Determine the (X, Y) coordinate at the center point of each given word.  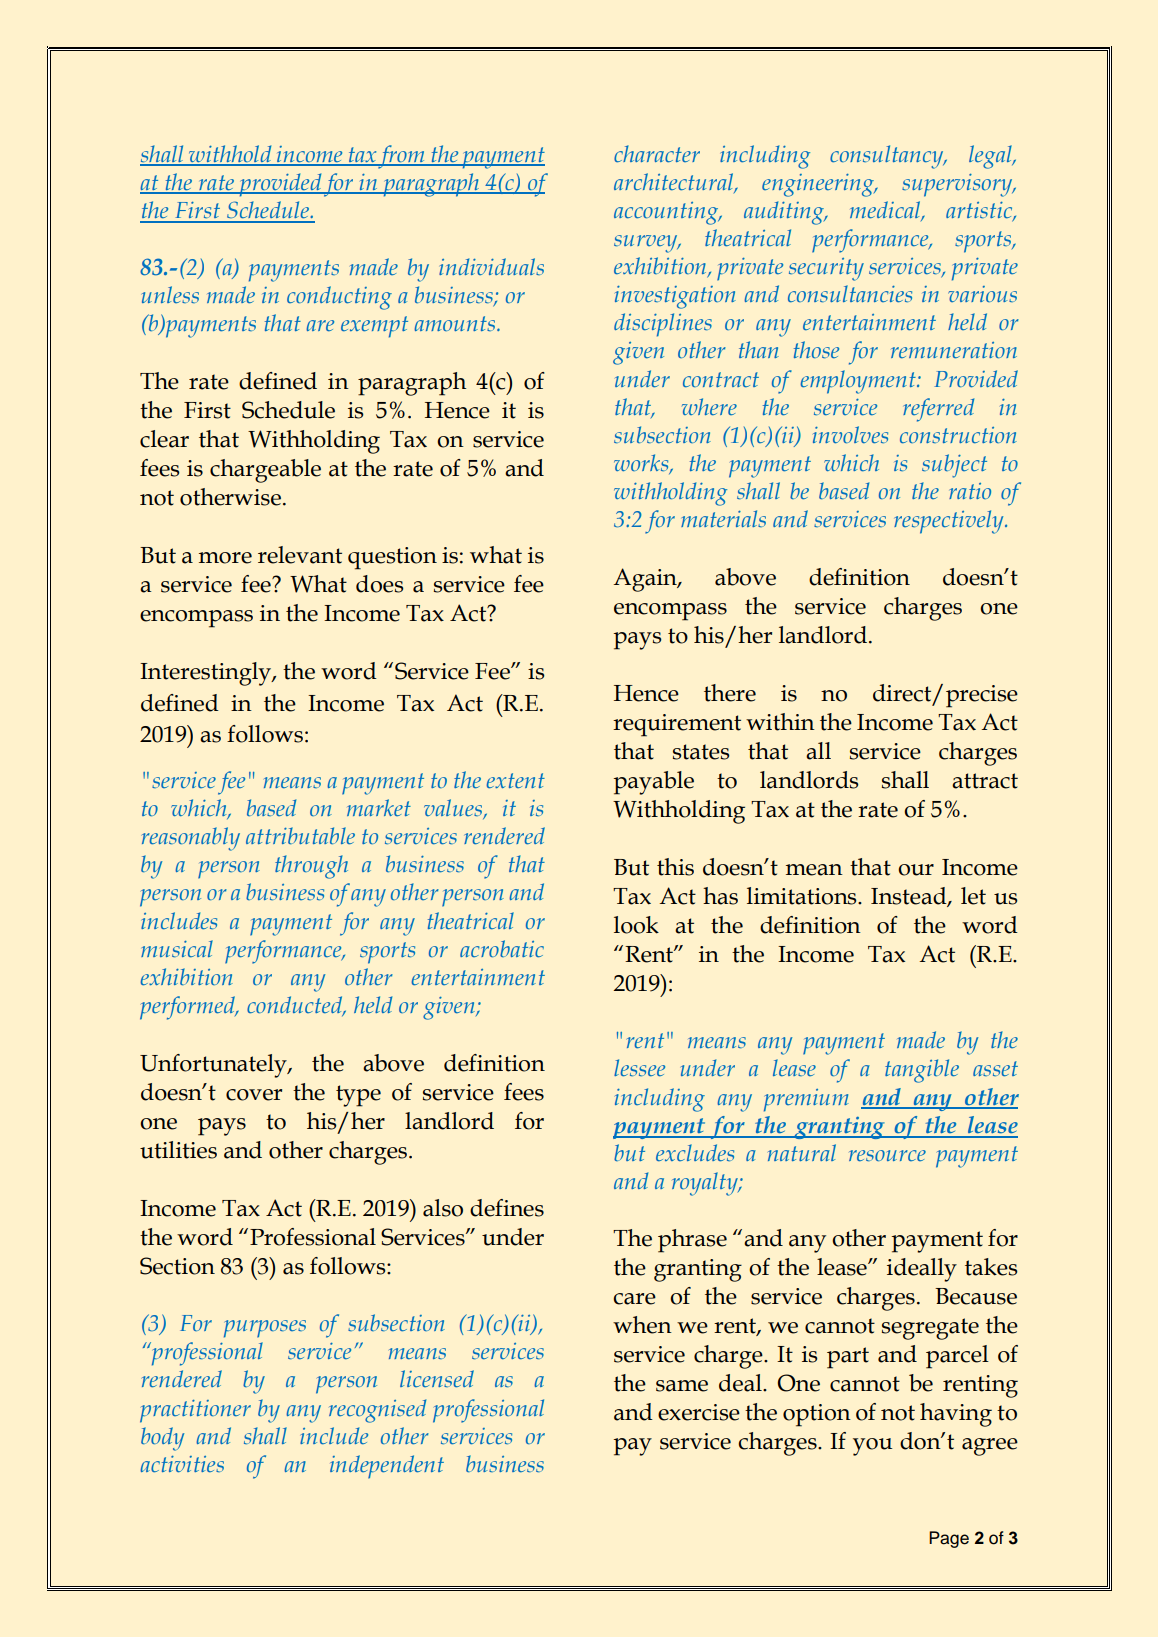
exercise (699, 1412)
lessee (639, 1067)
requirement (677, 725)
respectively (950, 522)
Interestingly (206, 674)
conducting (339, 298)
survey (647, 244)
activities (182, 1464)
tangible (922, 1071)
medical (886, 211)
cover (254, 1095)
